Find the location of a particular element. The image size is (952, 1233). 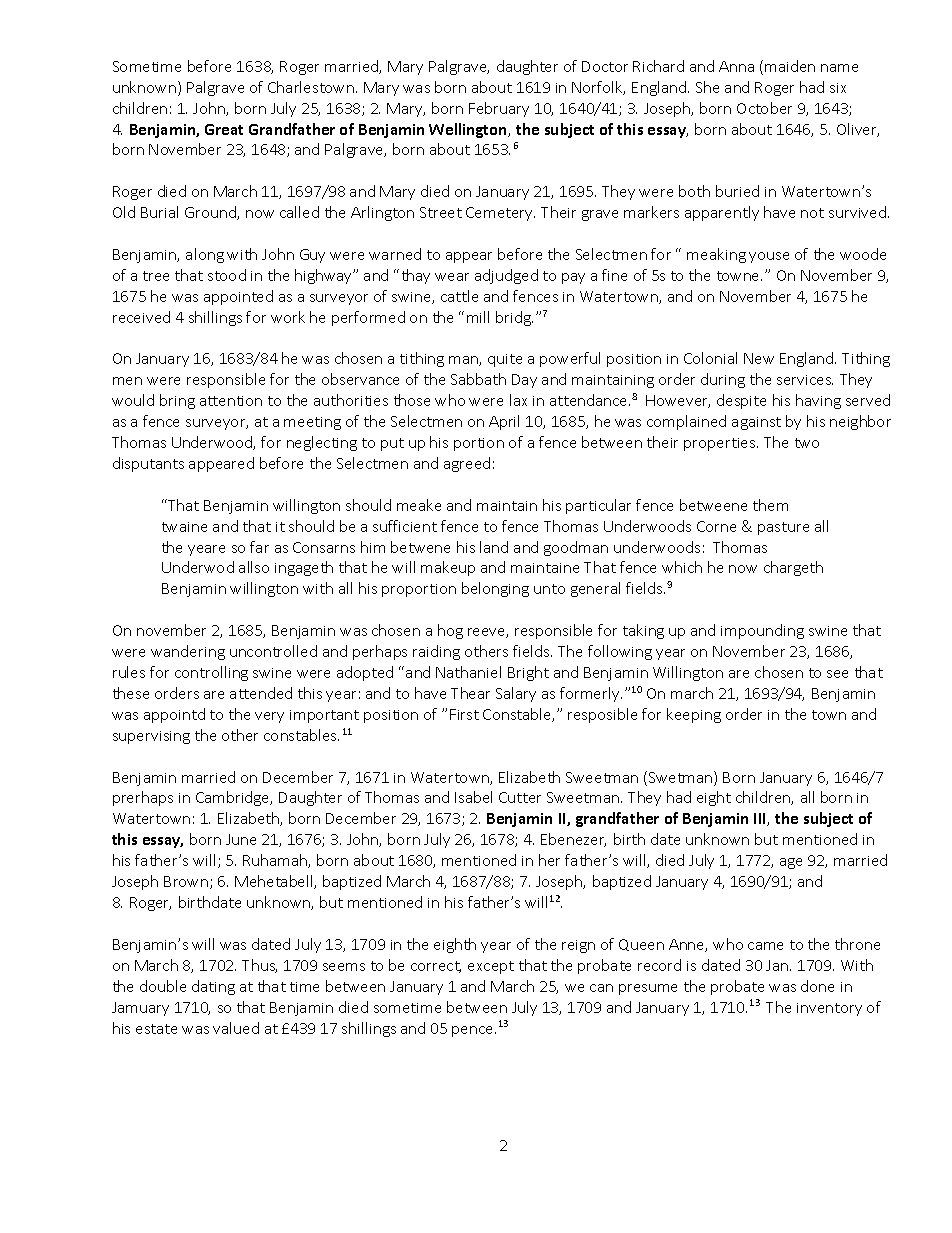

Isabel is located at coordinates (473, 797).
